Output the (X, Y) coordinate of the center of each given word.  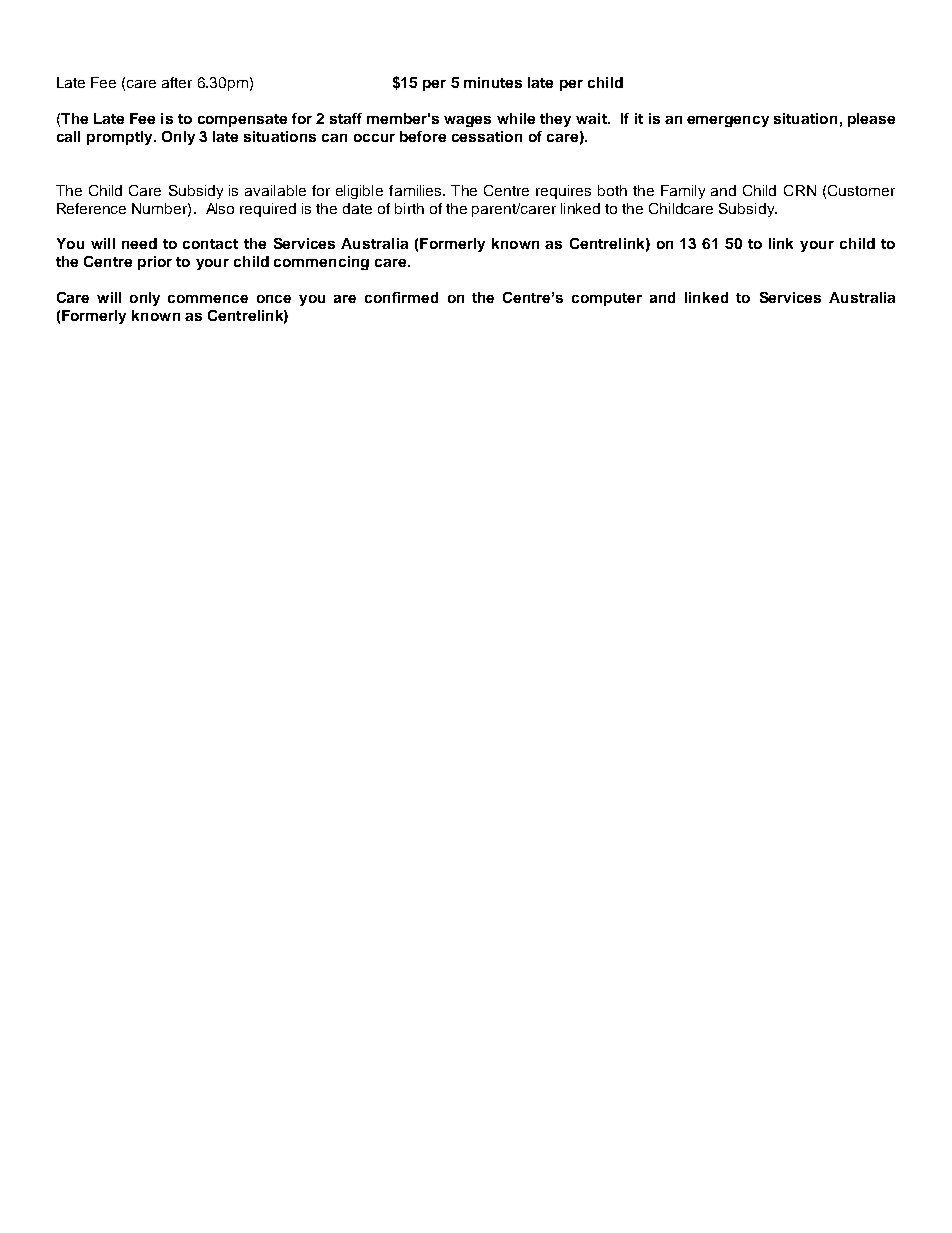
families (416, 190)
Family (683, 192)
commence (208, 299)
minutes (493, 82)
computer (607, 299)
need (139, 243)
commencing (321, 263)
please (871, 120)
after (177, 82)
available (275, 190)
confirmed (401, 297)
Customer (861, 190)
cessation (487, 136)
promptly (121, 138)
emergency (728, 121)
